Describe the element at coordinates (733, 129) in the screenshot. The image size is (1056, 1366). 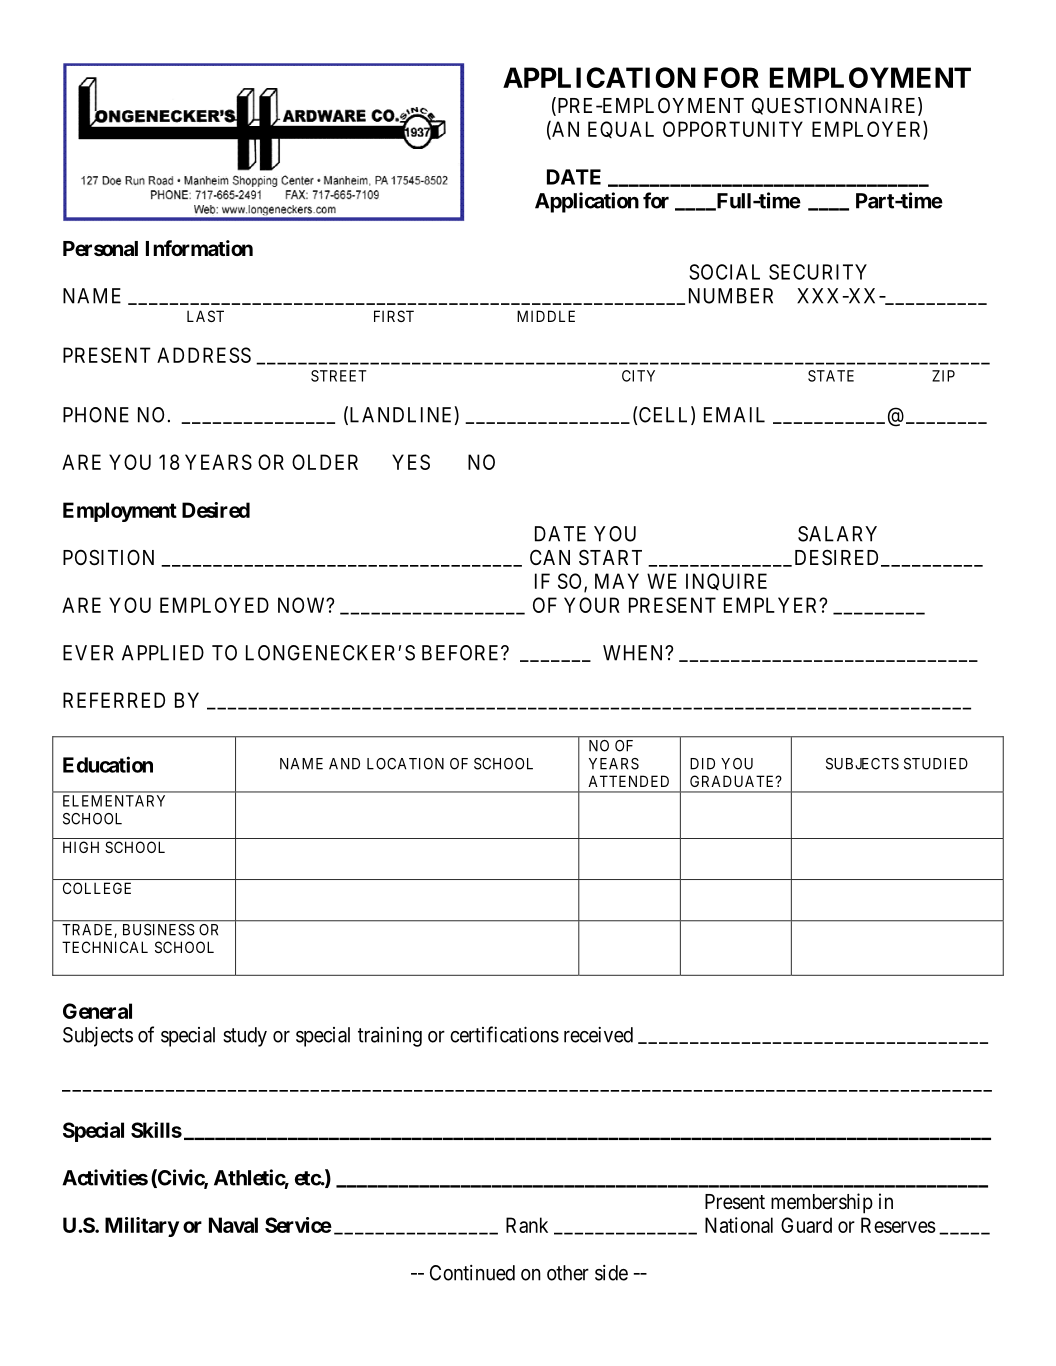
I see `OPPORTUNITY` at that location.
